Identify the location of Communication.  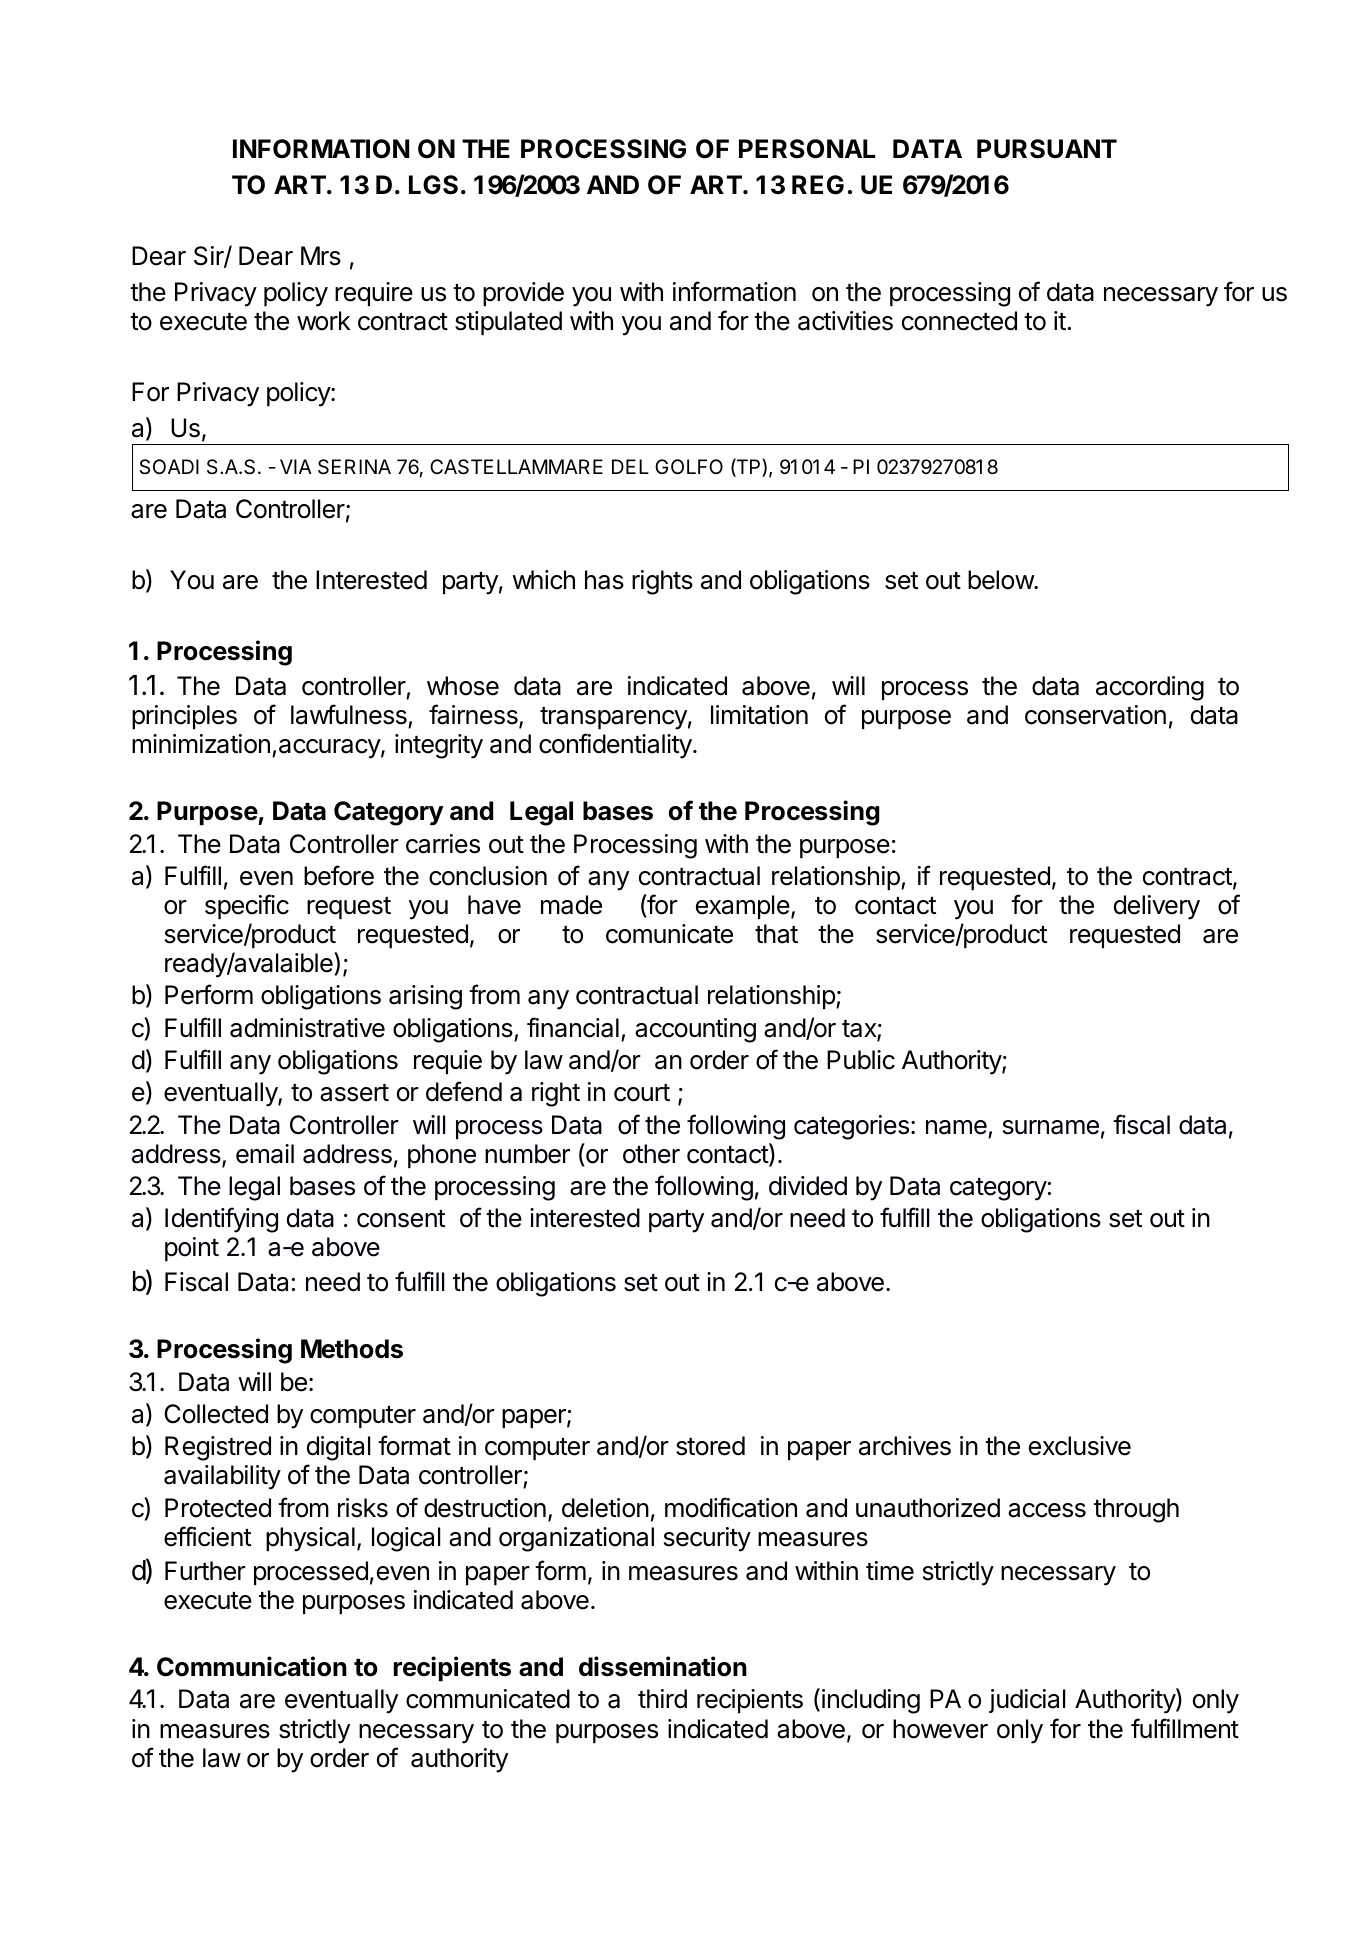
(252, 1666).
